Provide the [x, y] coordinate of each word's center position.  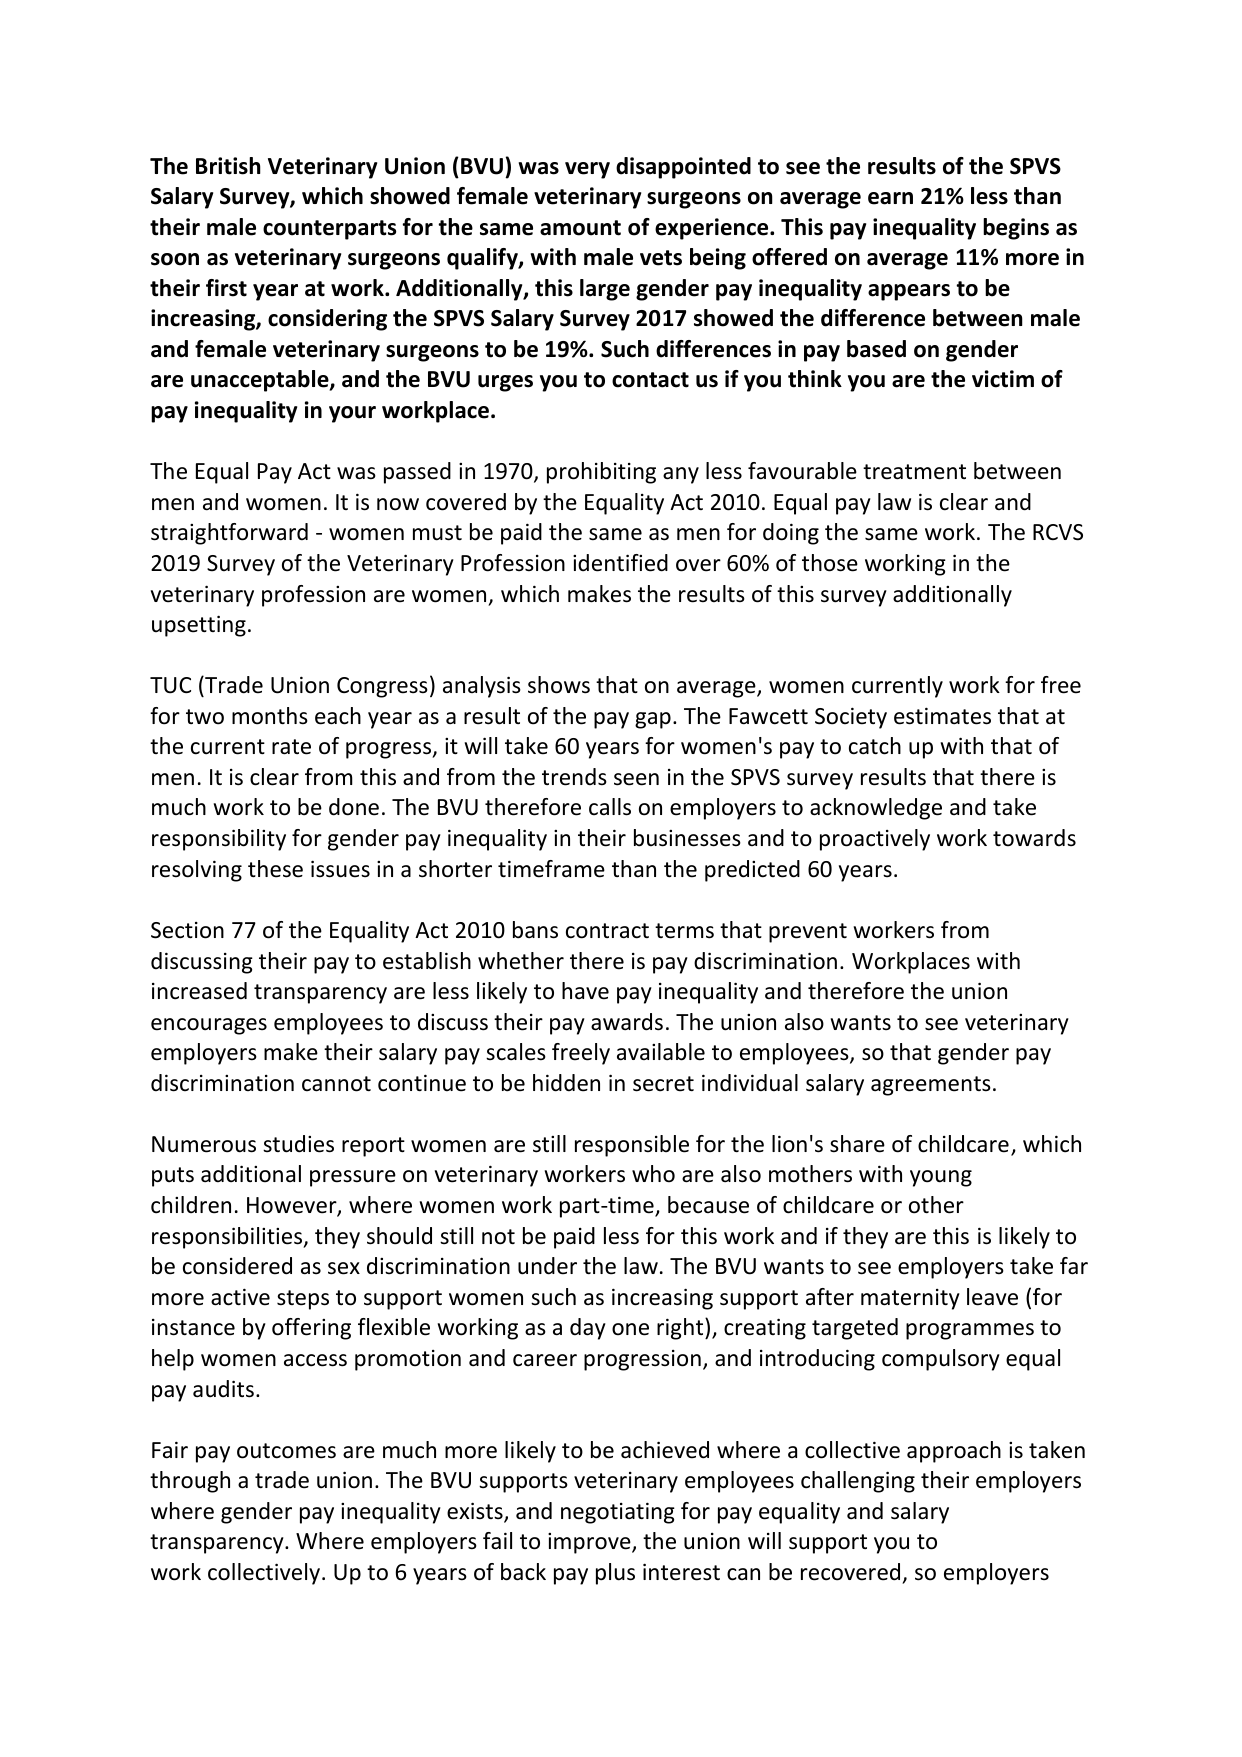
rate [291, 747]
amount [580, 228]
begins [1016, 229]
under [547, 1266]
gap [653, 720]
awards [627, 1022]
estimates [942, 716]
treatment [914, 472]
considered [237, 1266]
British [228, 166]
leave [992, 1297]
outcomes [286, 1451]
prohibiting [601, 473]
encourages [209, 1026]
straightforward [229, 534]
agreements [931, 1086]
